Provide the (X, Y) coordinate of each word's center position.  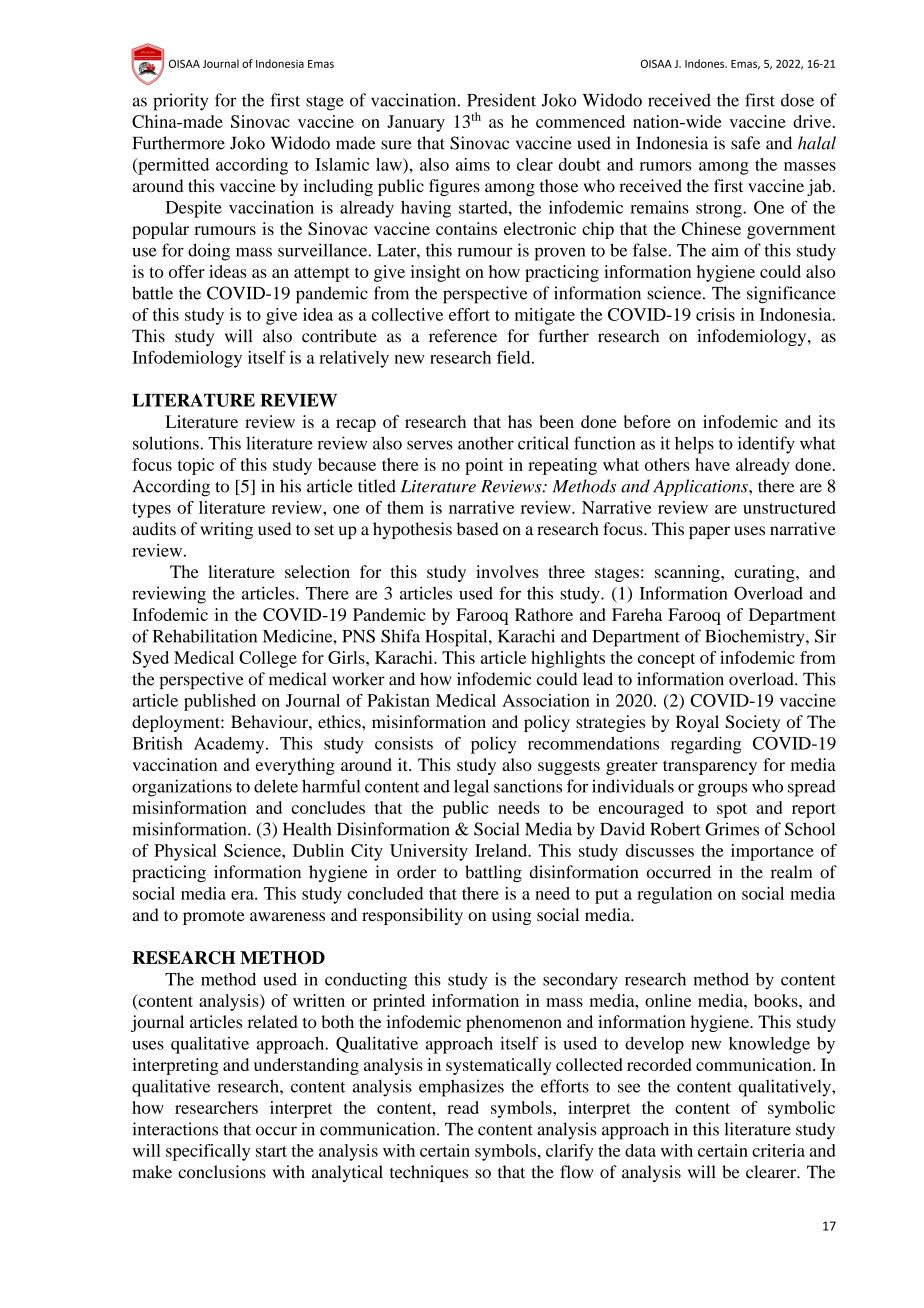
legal (471, 788)
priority (180, 102)
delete (276, 786)
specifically (208, 1152)
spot (732, 810)
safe (745, 143)
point (484, 466)
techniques (429, 1173)
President (501, 100)
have (712, 464)
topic (196, 466)
